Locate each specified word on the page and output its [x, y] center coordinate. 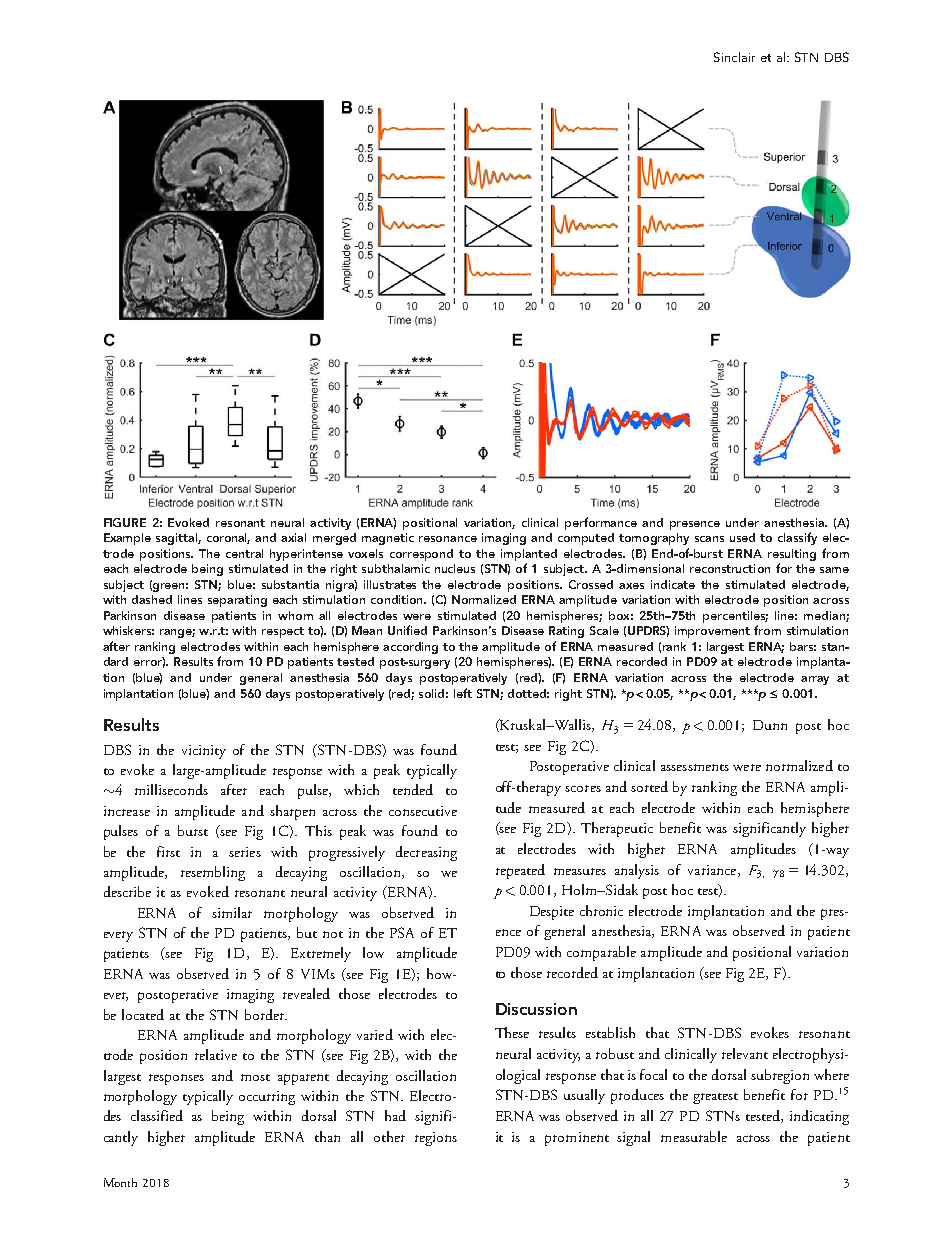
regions [436, 1139]
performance [601, 523]
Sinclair [734, 57]
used [742, 537]
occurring [267, 1098]
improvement [712, 632]
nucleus [455, 568]
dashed [152, 599]
